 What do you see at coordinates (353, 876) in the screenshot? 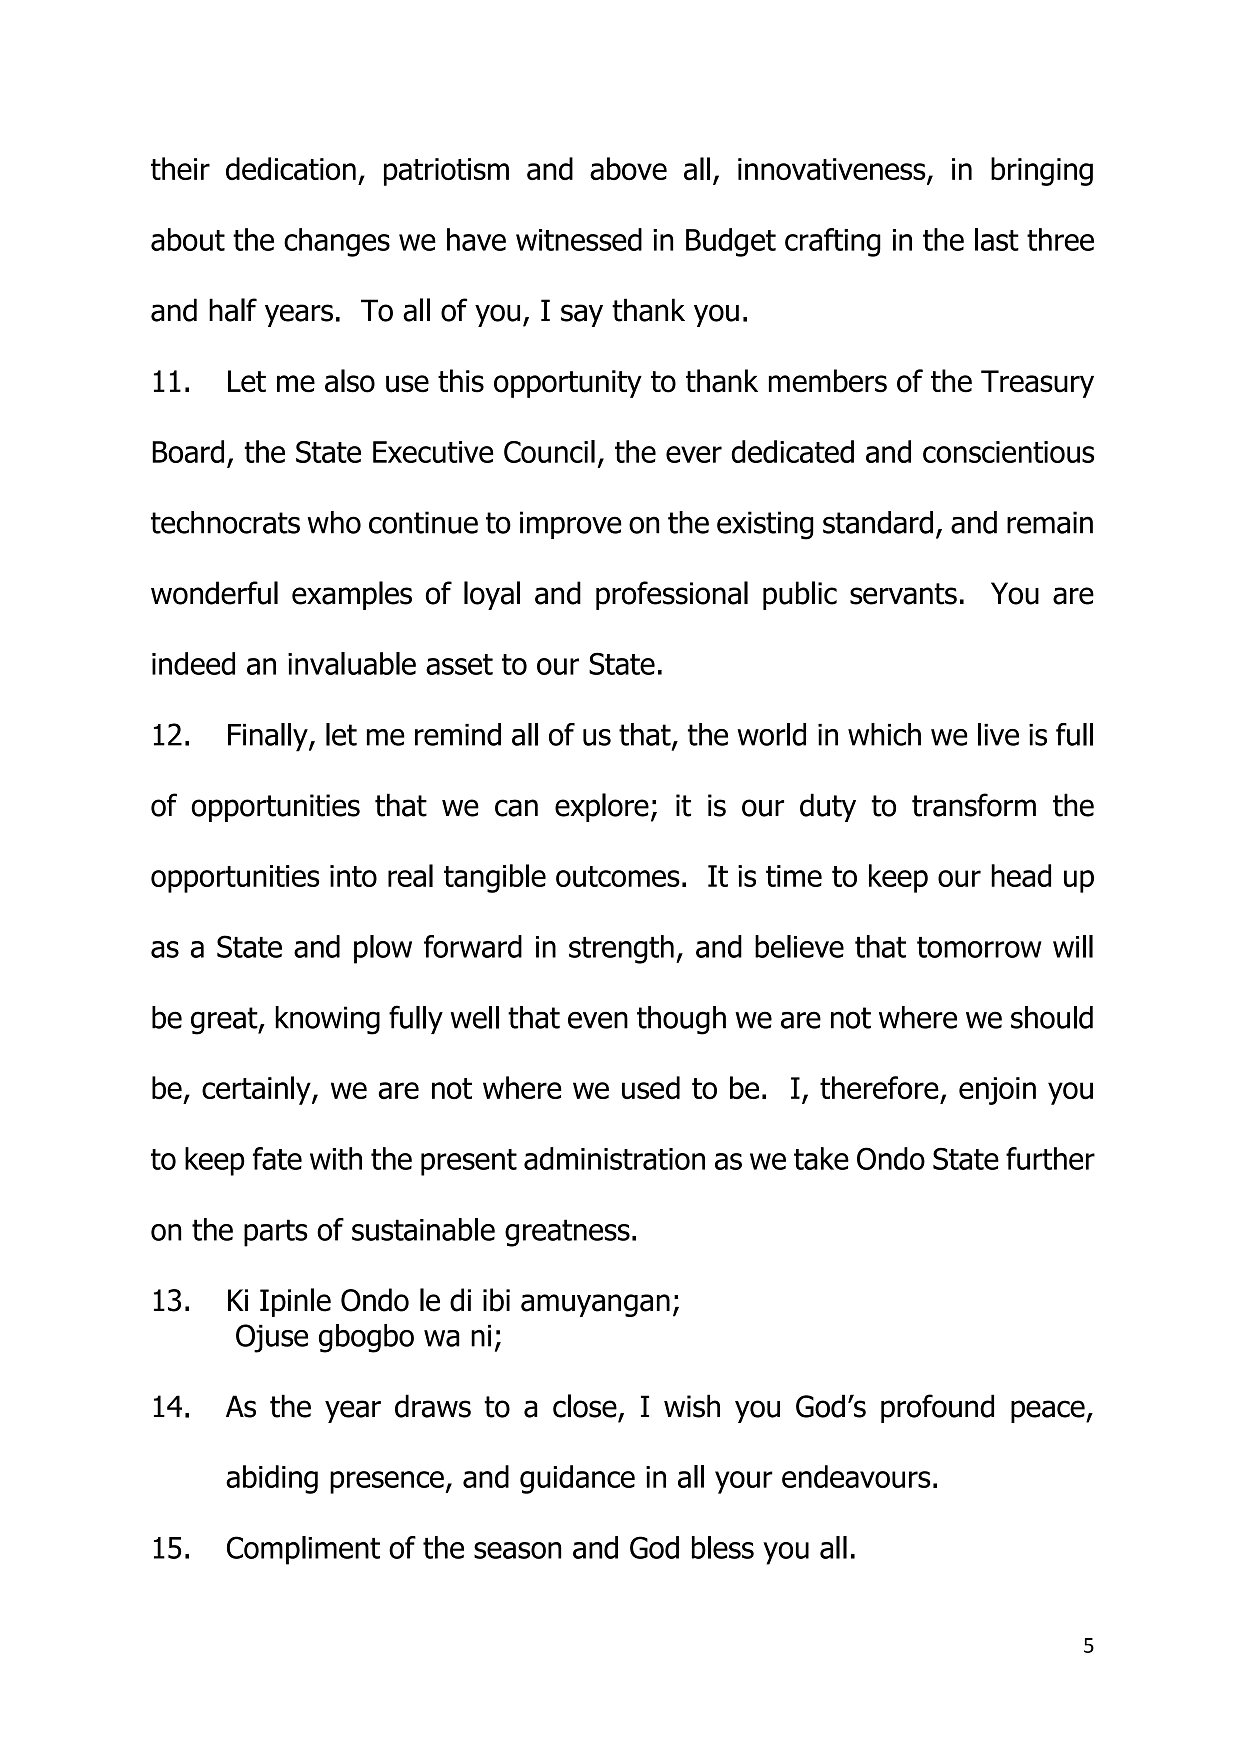
I see `into` at bounding box center [353, 876].
